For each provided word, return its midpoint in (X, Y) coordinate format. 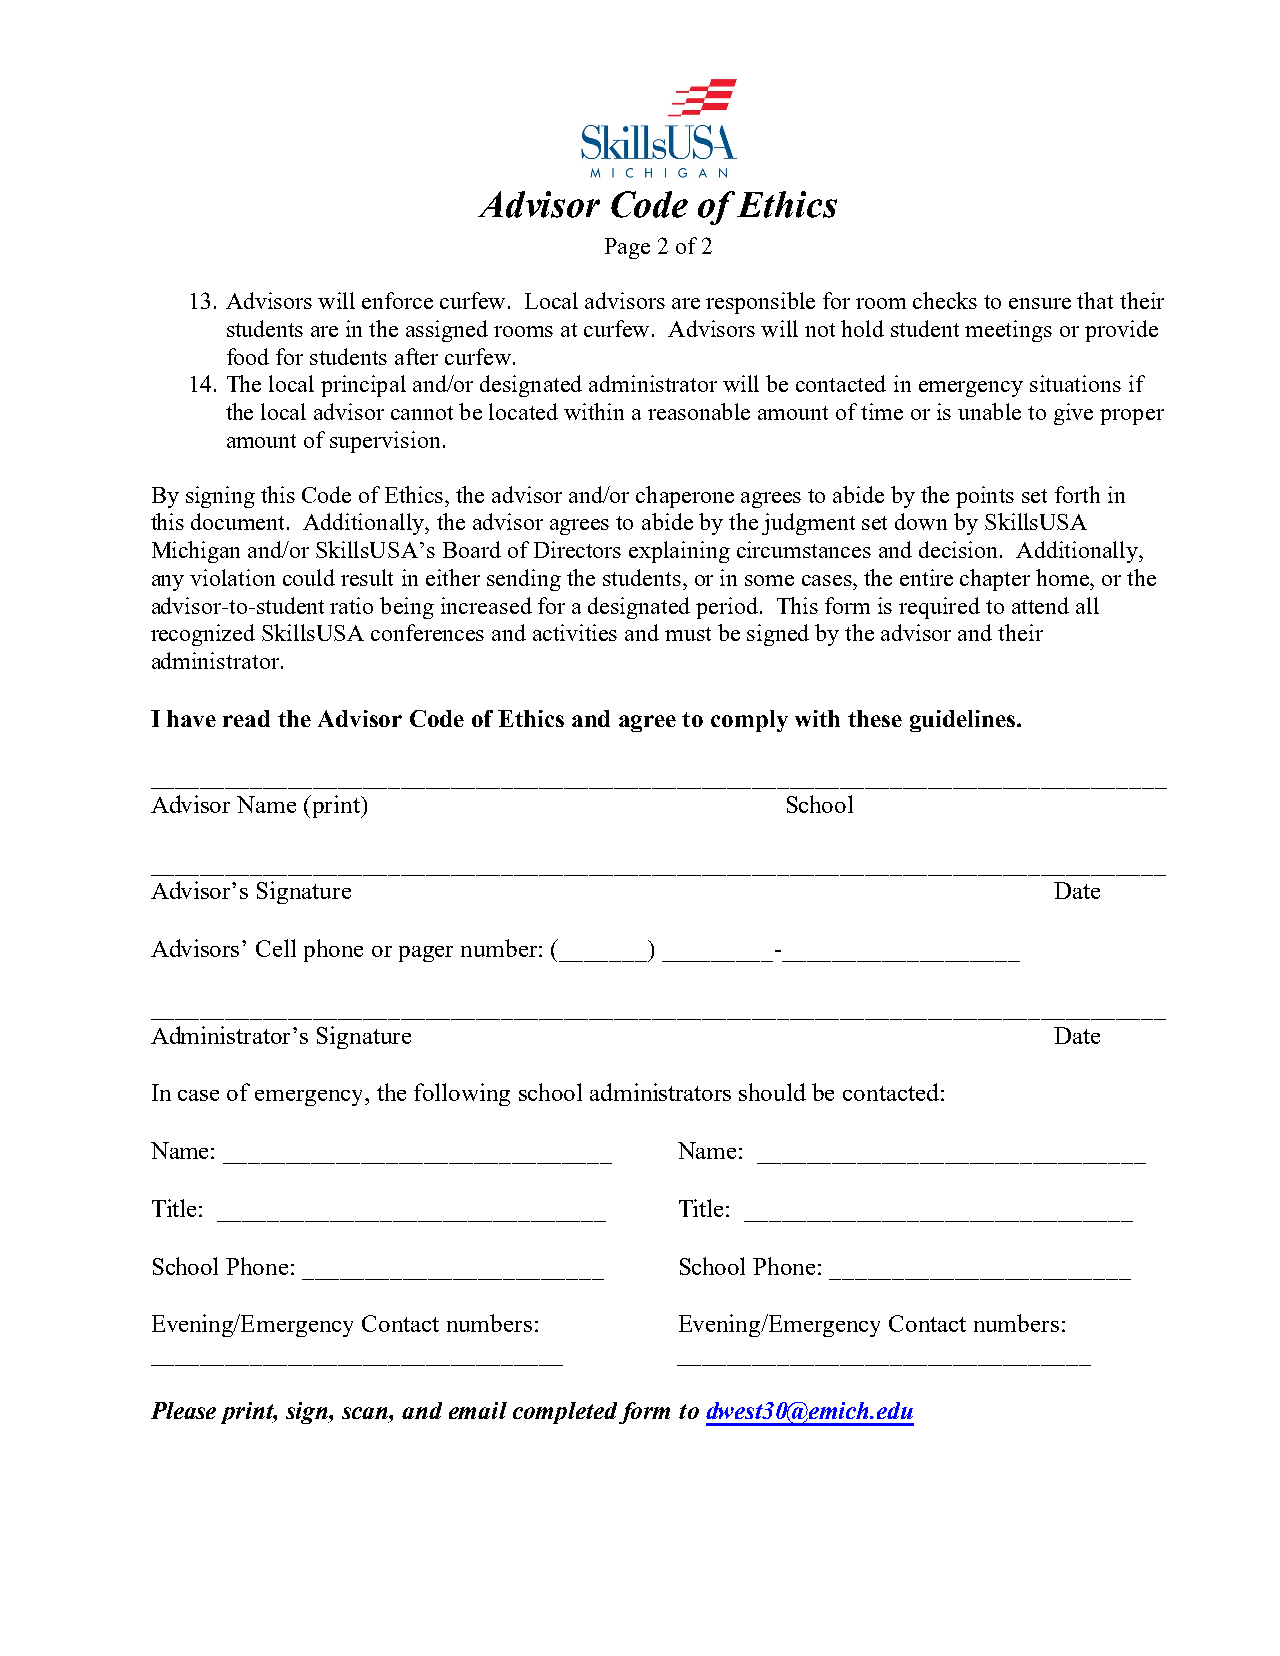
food (248, 356)
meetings (1008, 331)
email (478, 1410)
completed (565, 1413)
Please (183, 1410)
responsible (760, 303)
